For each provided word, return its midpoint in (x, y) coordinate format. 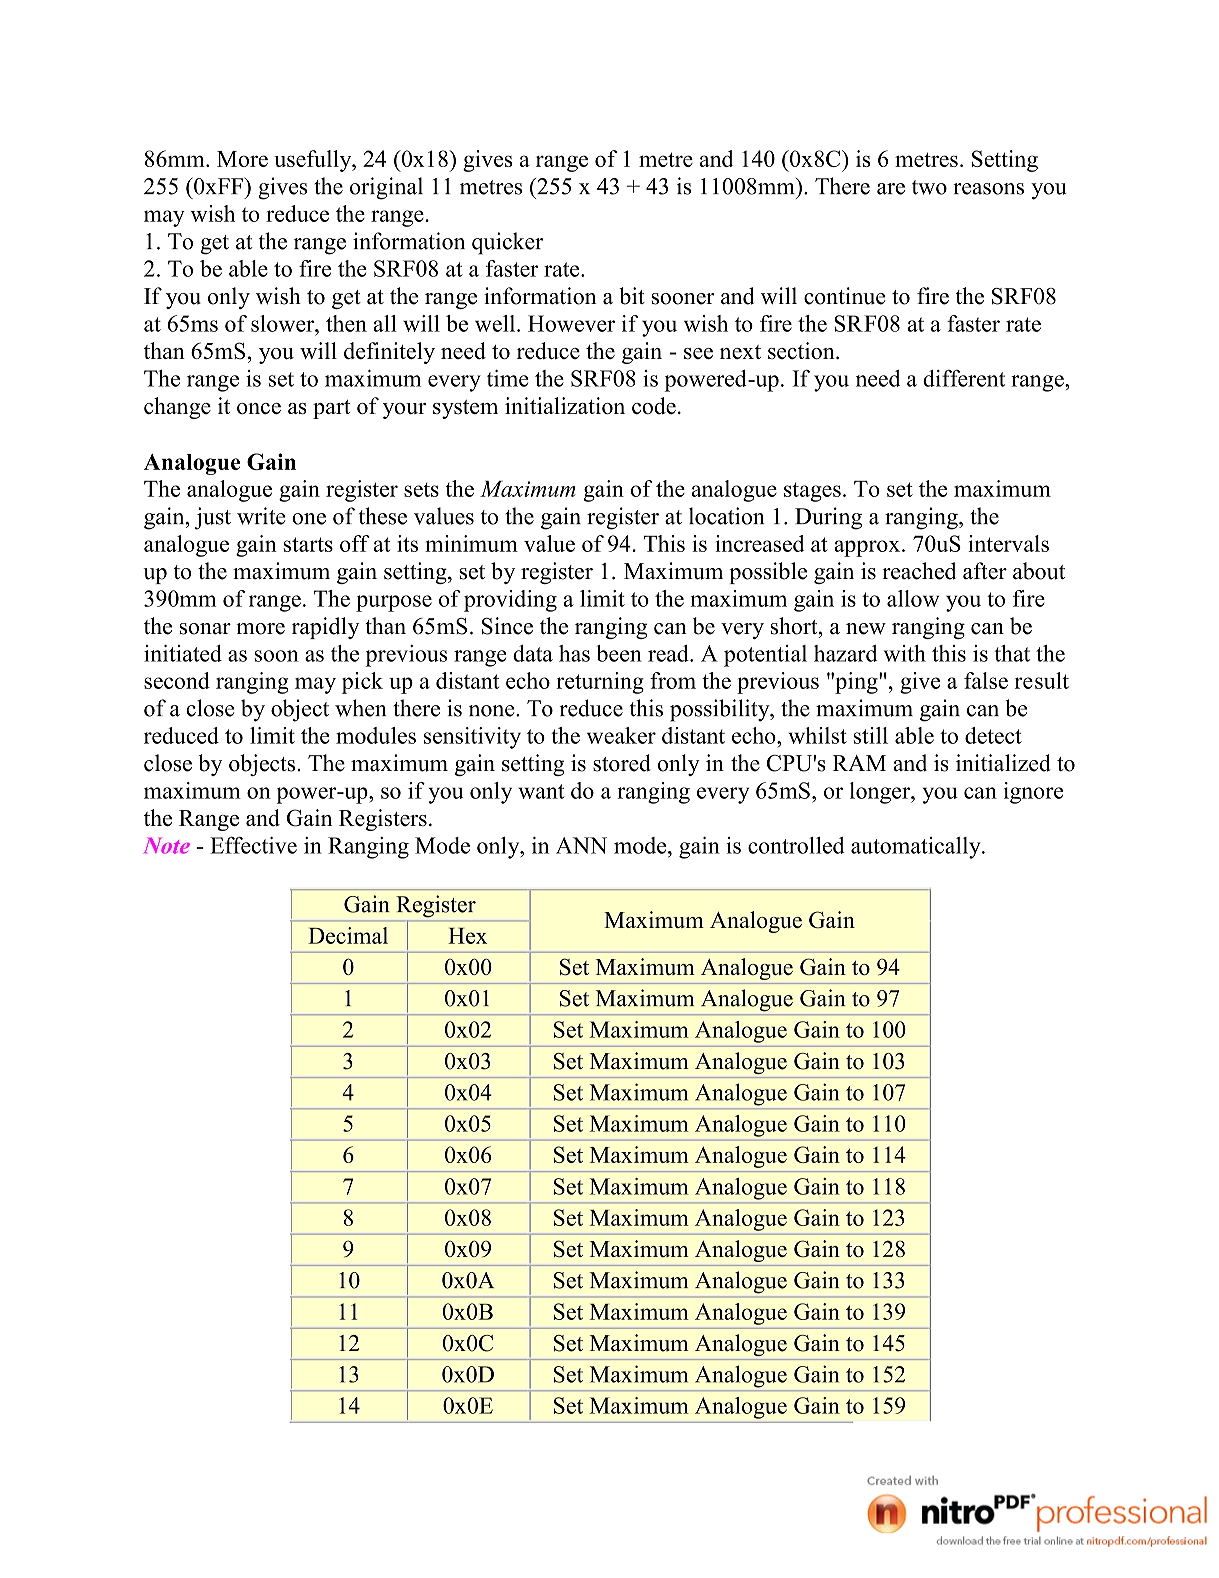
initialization (565, 405)
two (929, 187)
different (964, 378)
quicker (507, 243)
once (259, 408)
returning (600, 683)
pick (362, 683)
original (386, 188)
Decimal (348, 935)
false (986, 680)
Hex (467, 936)
